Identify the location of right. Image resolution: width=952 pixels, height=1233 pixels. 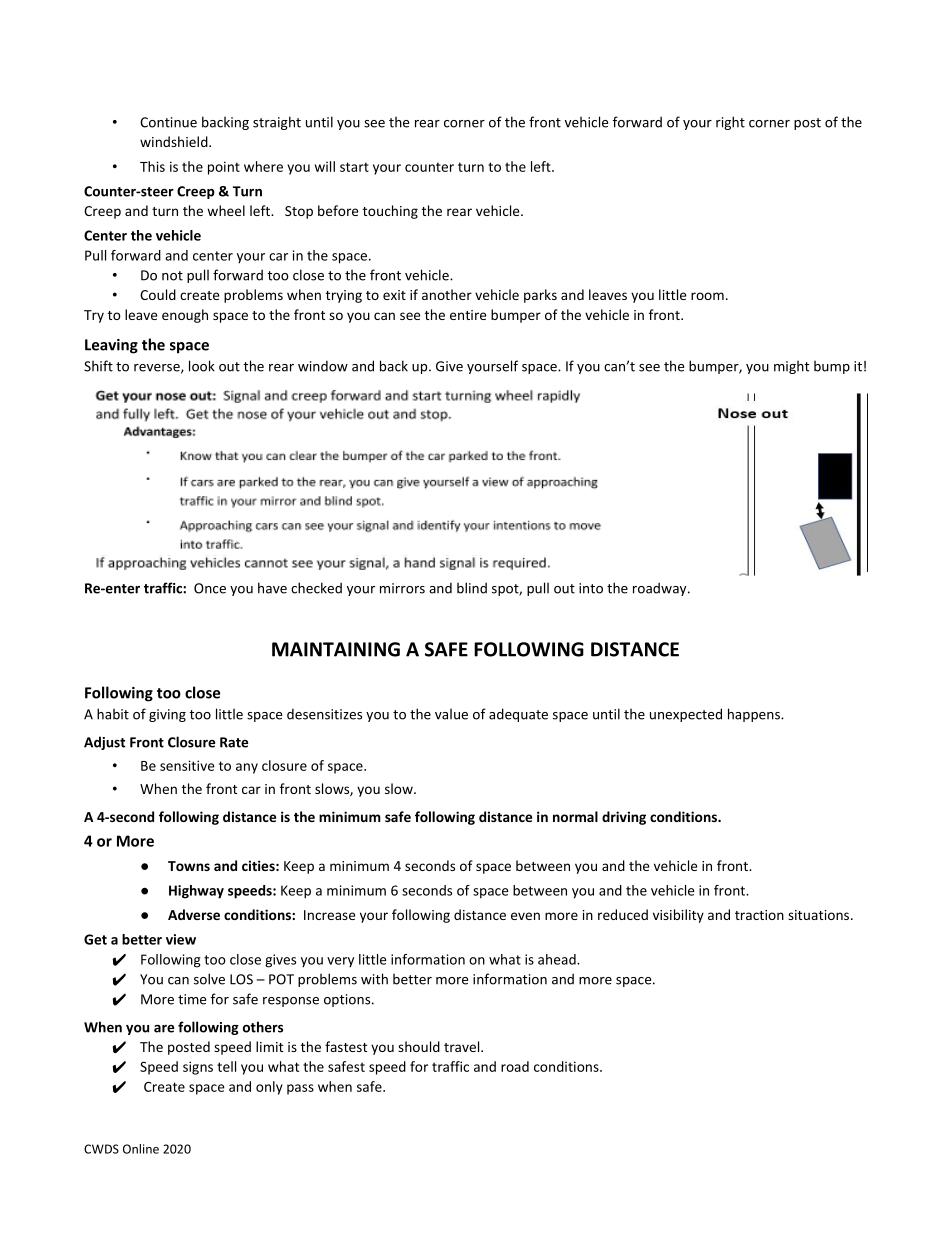
(730, 123).
